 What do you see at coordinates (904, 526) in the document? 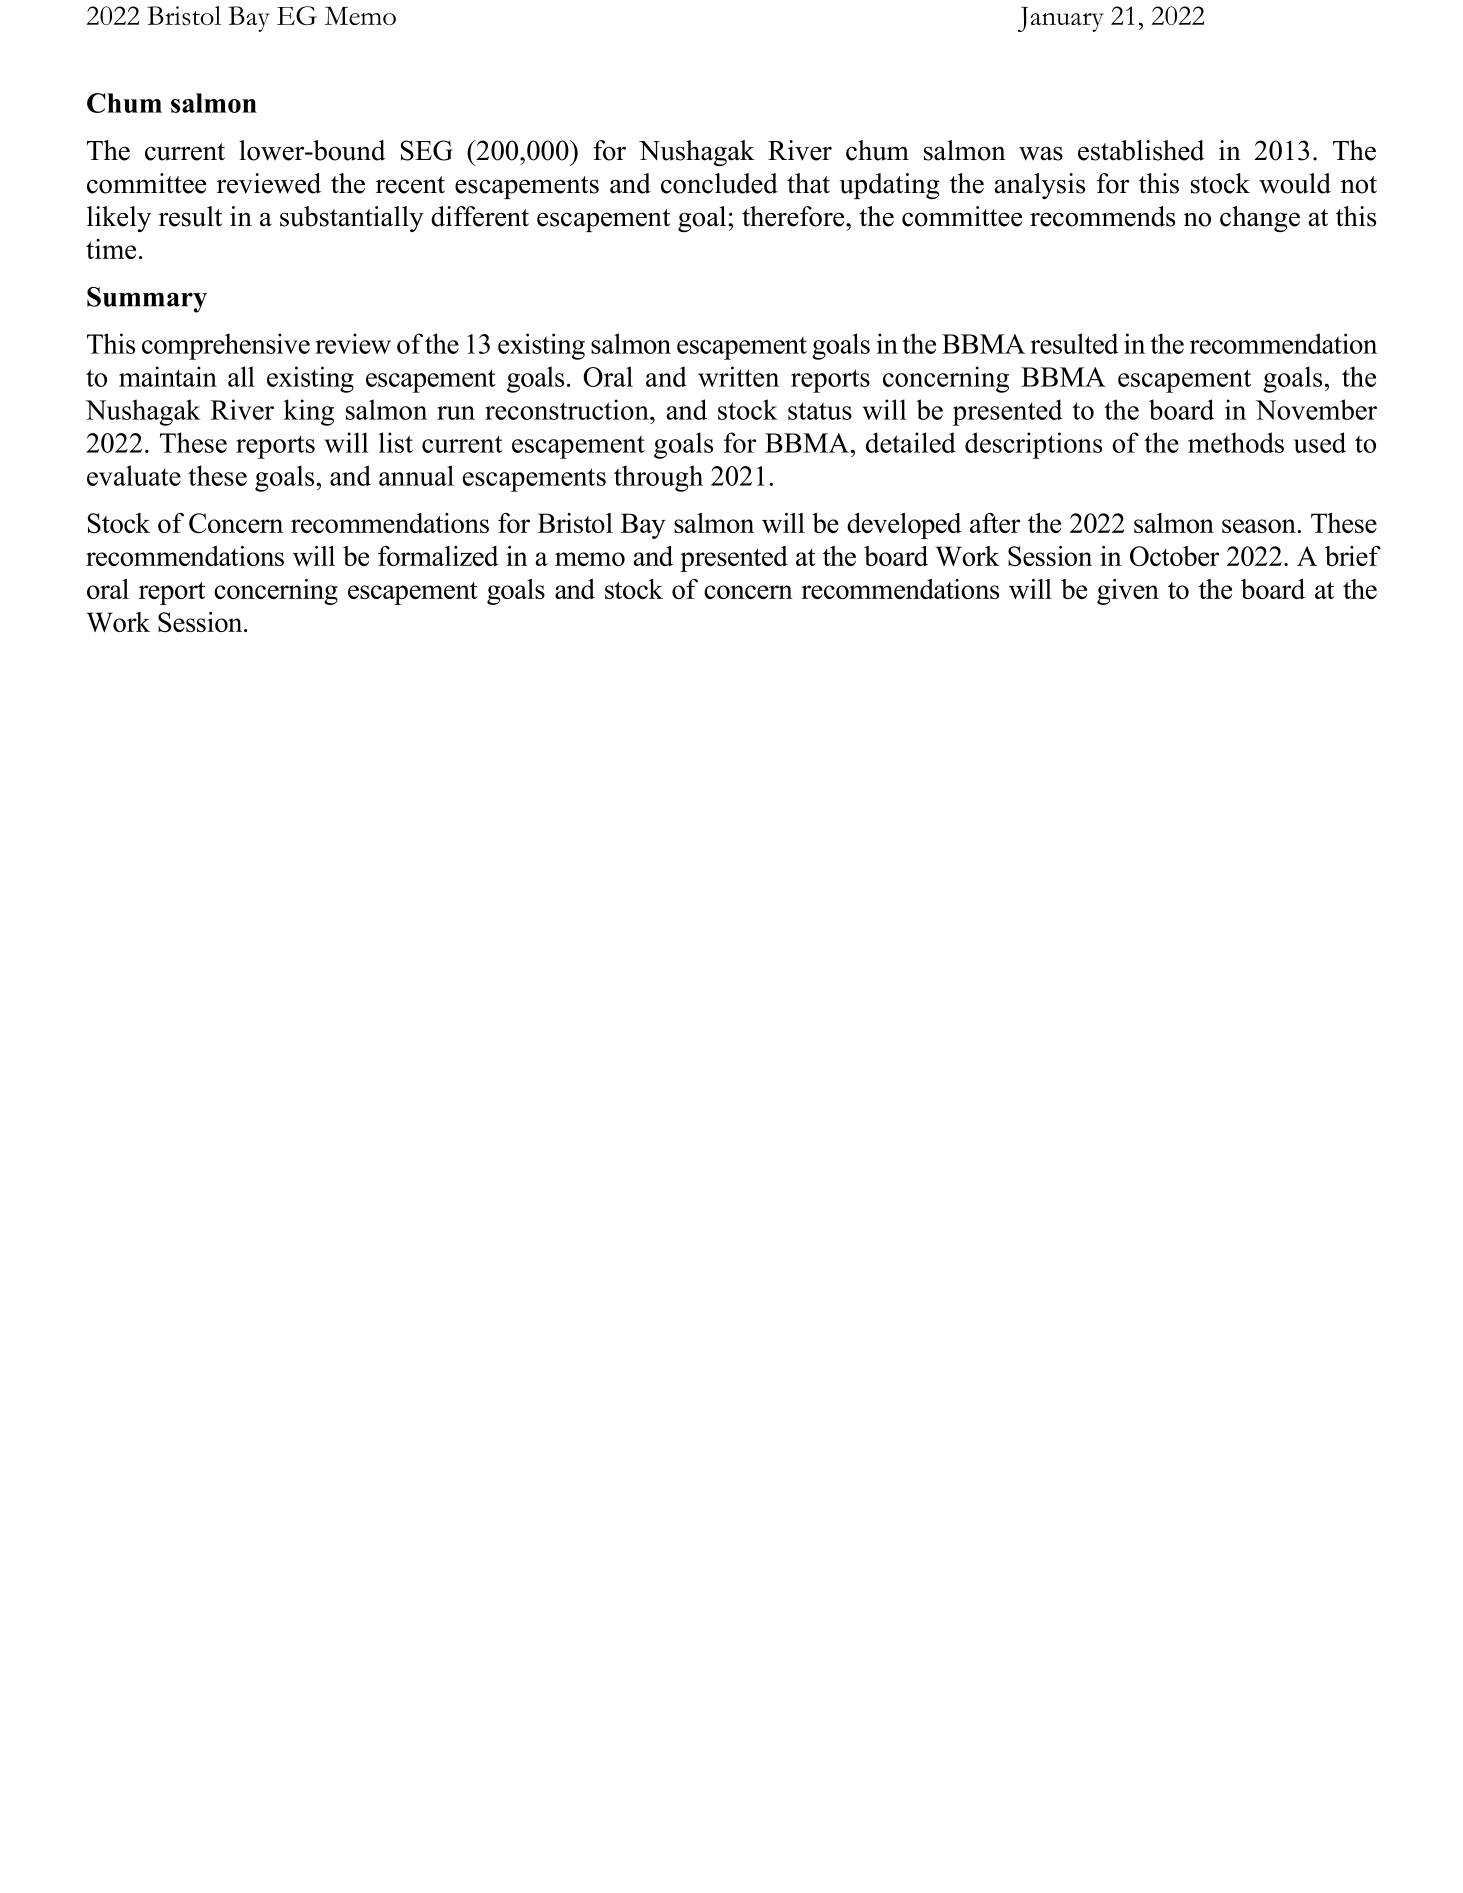
I see `developed` at bounding box center [904, 526].
